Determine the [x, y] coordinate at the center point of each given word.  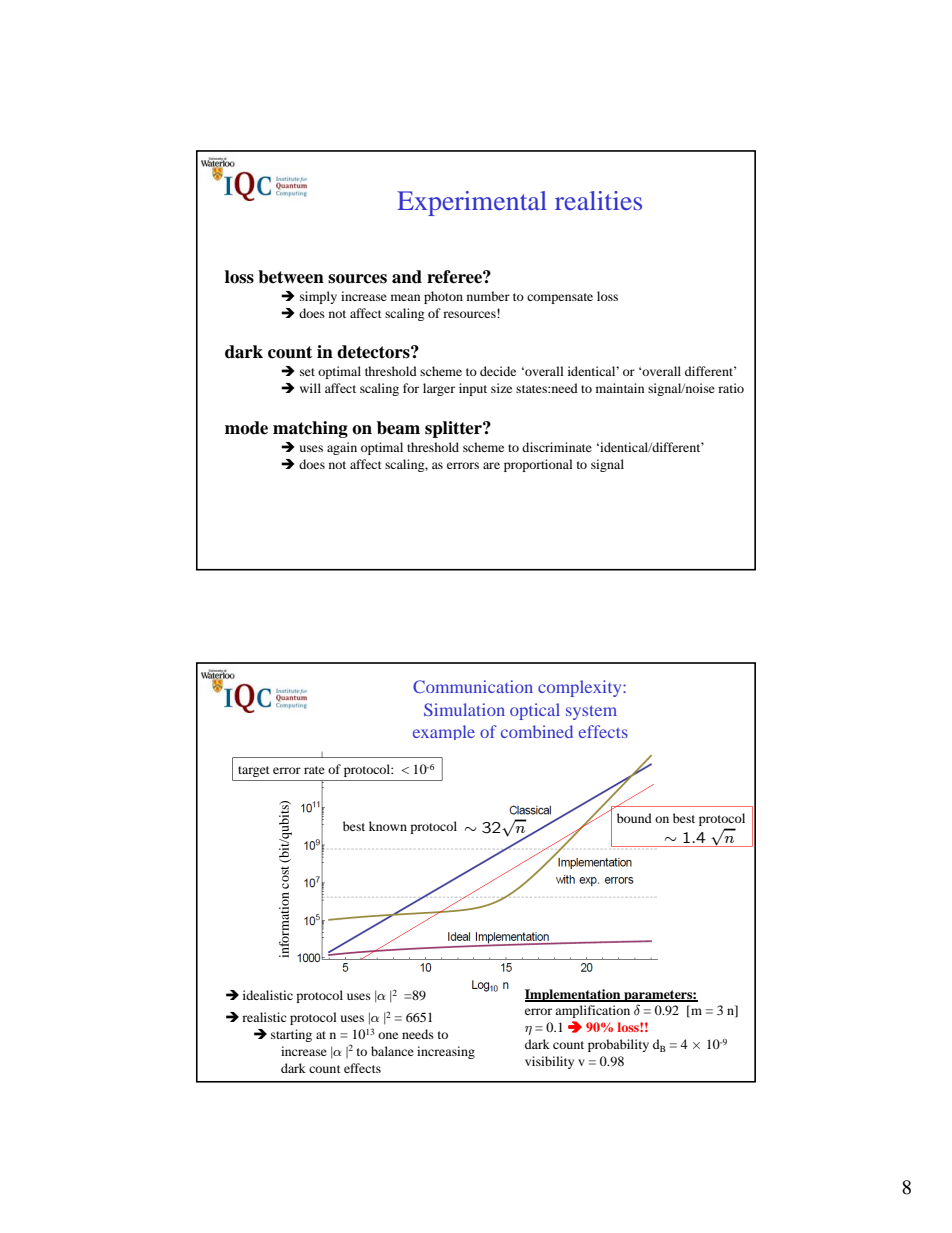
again [342, 448]
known [388, 826]
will [310, 388]
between [291, 277]
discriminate [557, 447]
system [591, 713]
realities [598, 200]
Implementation [574, 995]
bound [634, 818]
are [491, 465]
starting [291, 1035]
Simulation [464, 709]
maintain [620, 388]
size [501, 388]
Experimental [472, 203]
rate [314, 770]
